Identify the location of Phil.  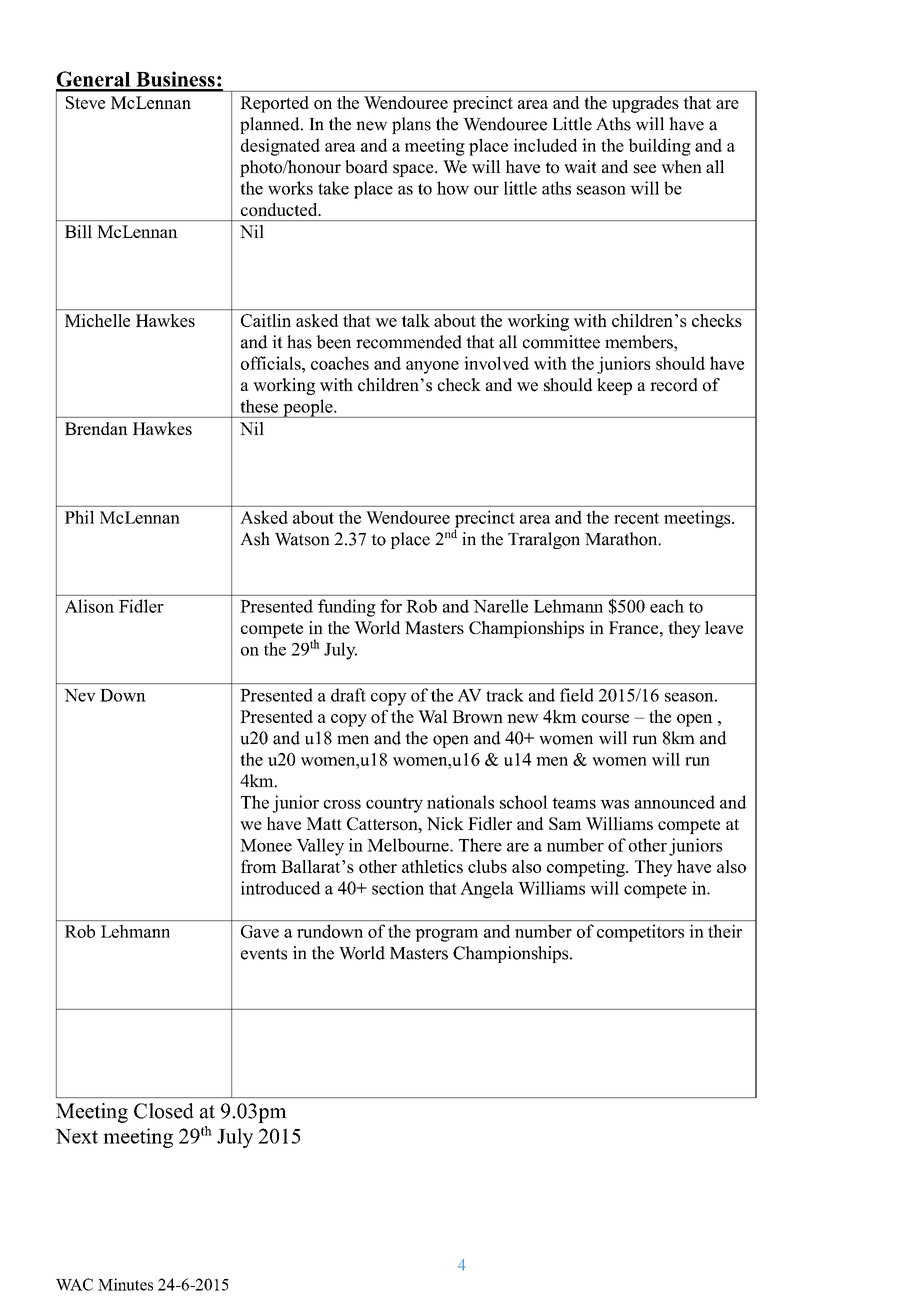
(79, 517).
